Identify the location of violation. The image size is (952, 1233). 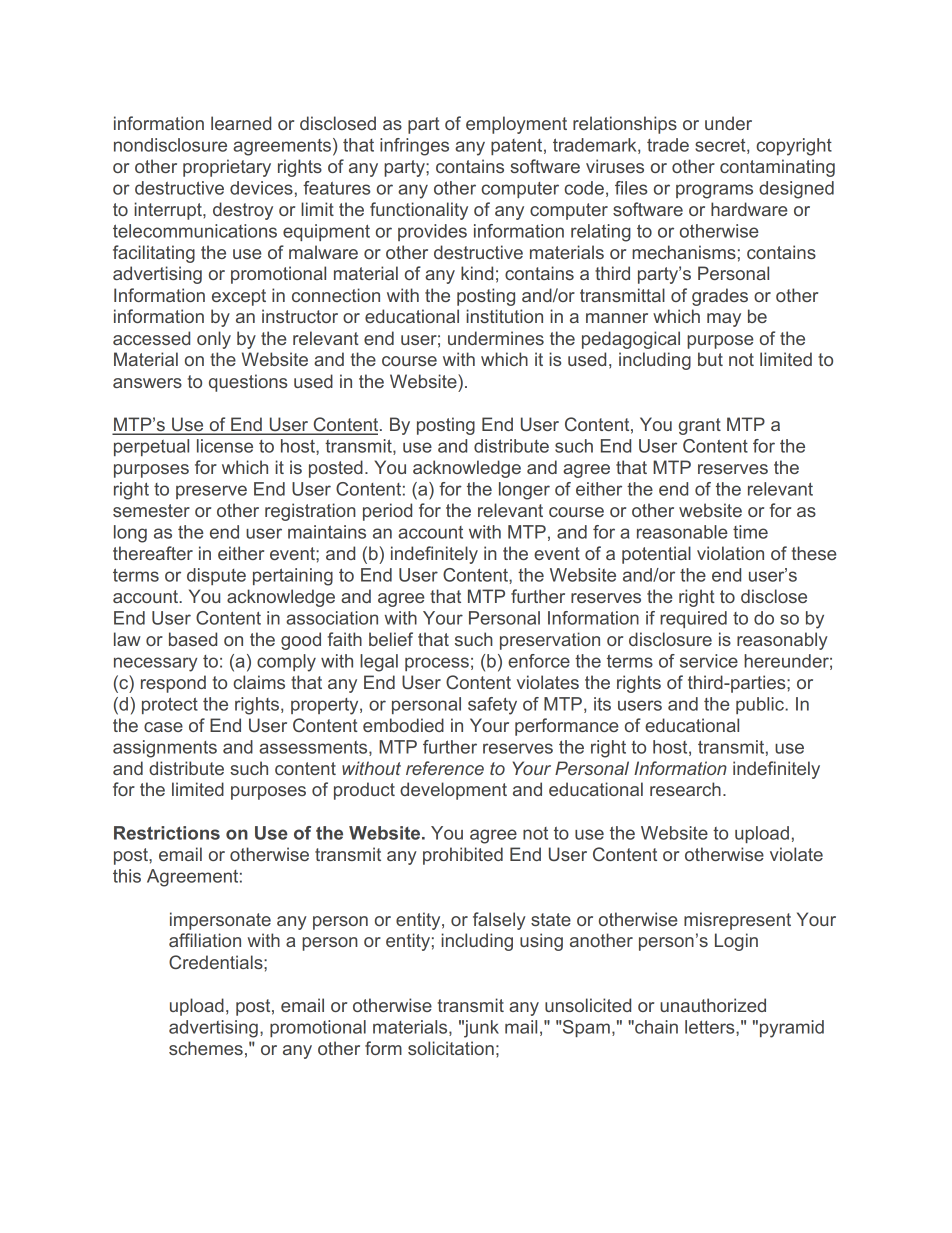
(730, 553).
